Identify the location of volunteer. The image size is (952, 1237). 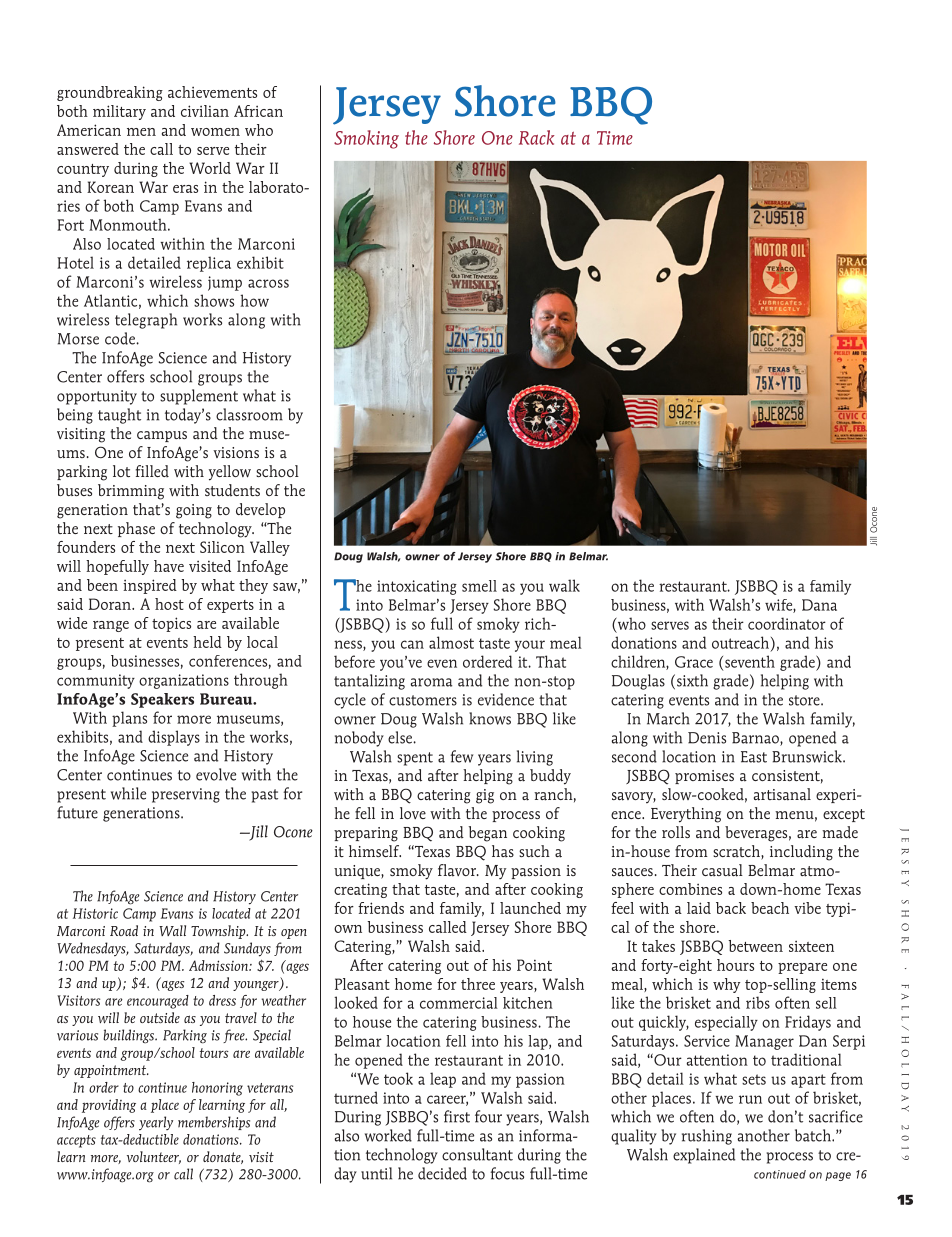
(154, 1157).
